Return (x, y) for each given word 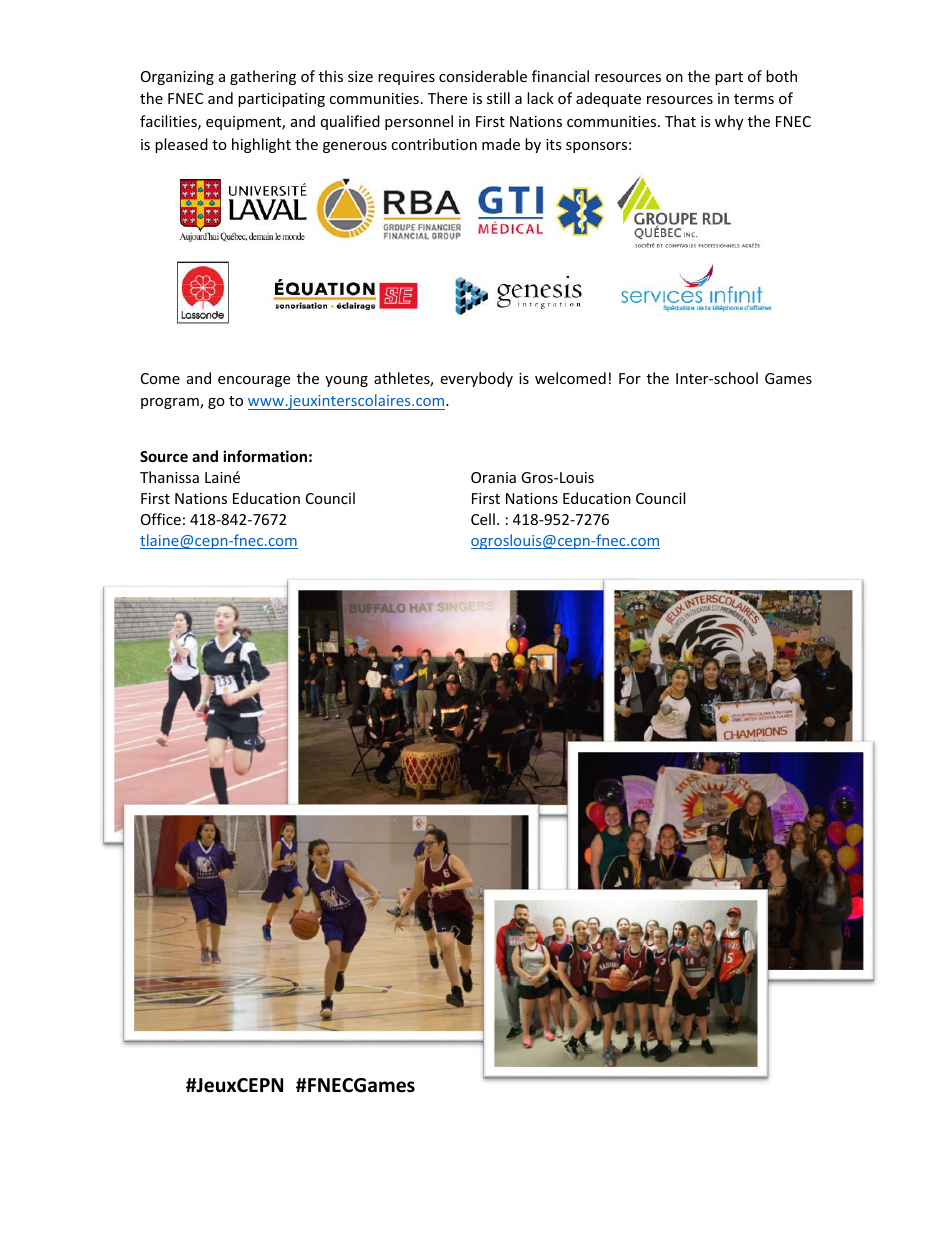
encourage (254, 381)
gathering (263, 77)
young (346, 381)
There (447, 98)
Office (161, 519)
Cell (483, 519)
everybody (476, 379)
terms (754, 99)
